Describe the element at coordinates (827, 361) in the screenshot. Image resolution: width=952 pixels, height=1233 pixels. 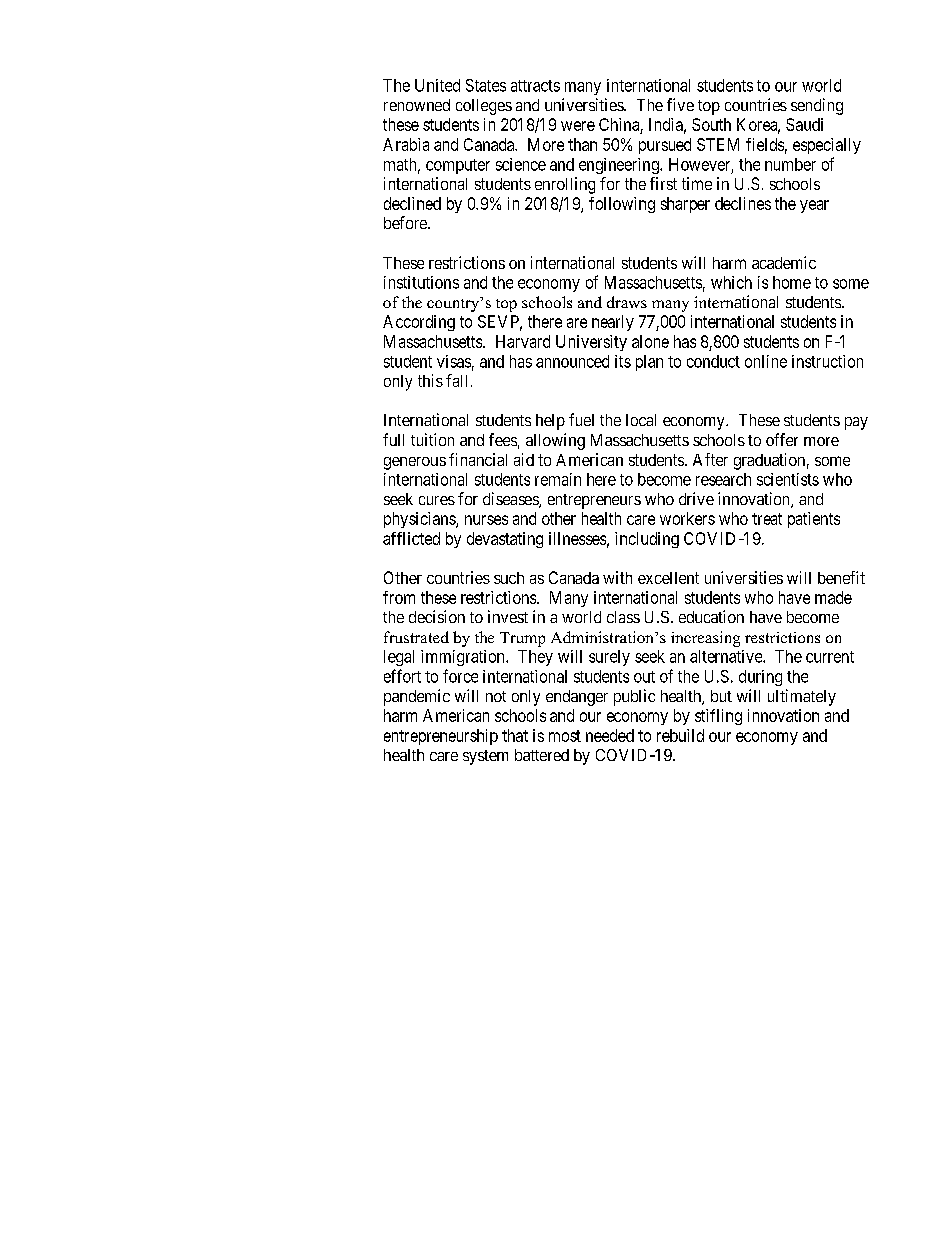
I see `instruction` at that location.
